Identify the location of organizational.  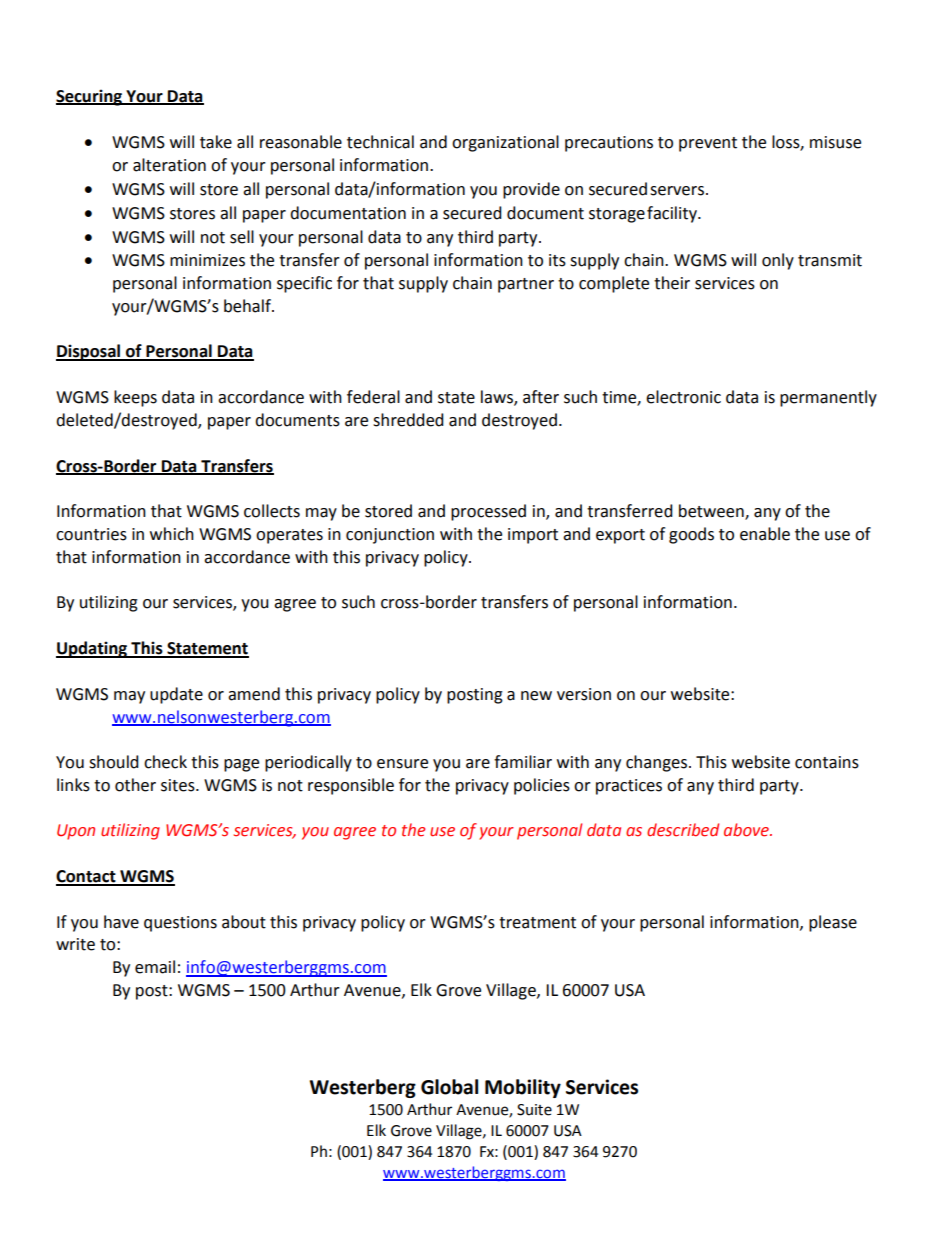
(505, 143).
